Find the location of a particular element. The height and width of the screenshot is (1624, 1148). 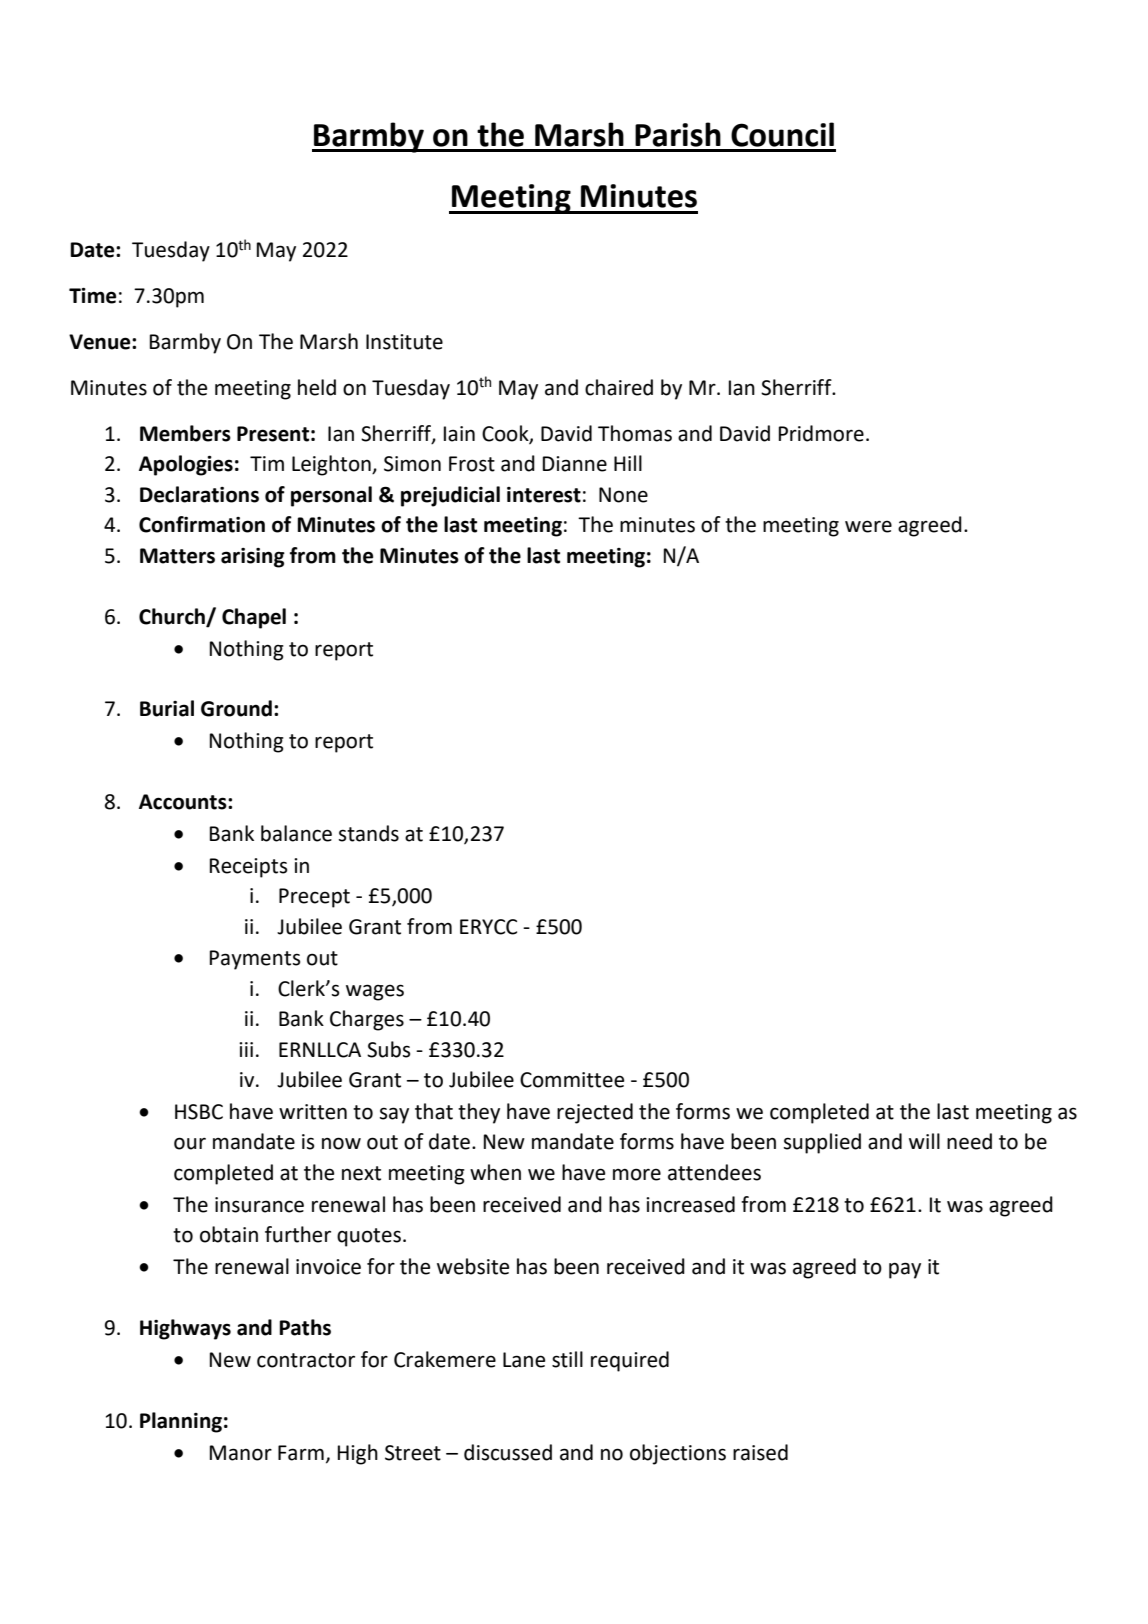

Committee is located at coordinates (572, 1080).
